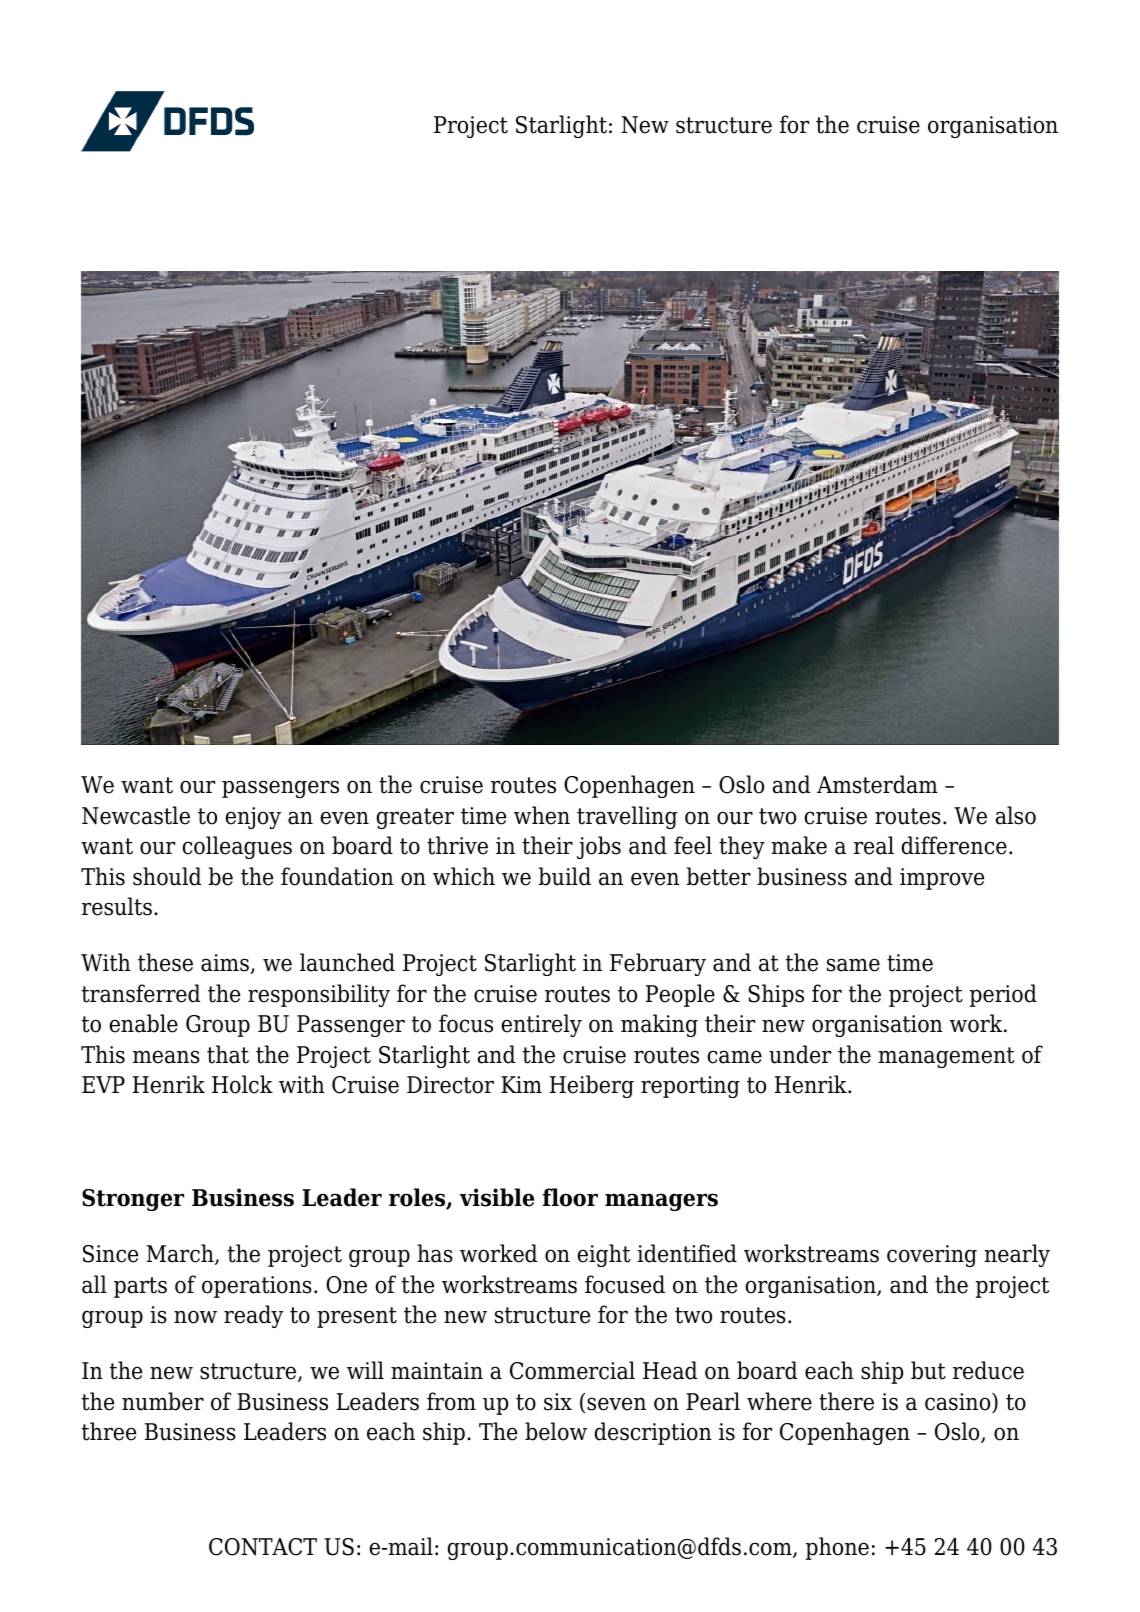  Describe the element at coordinates (263, 1547) in the screenshot. I see `CONTACT` at that location.
